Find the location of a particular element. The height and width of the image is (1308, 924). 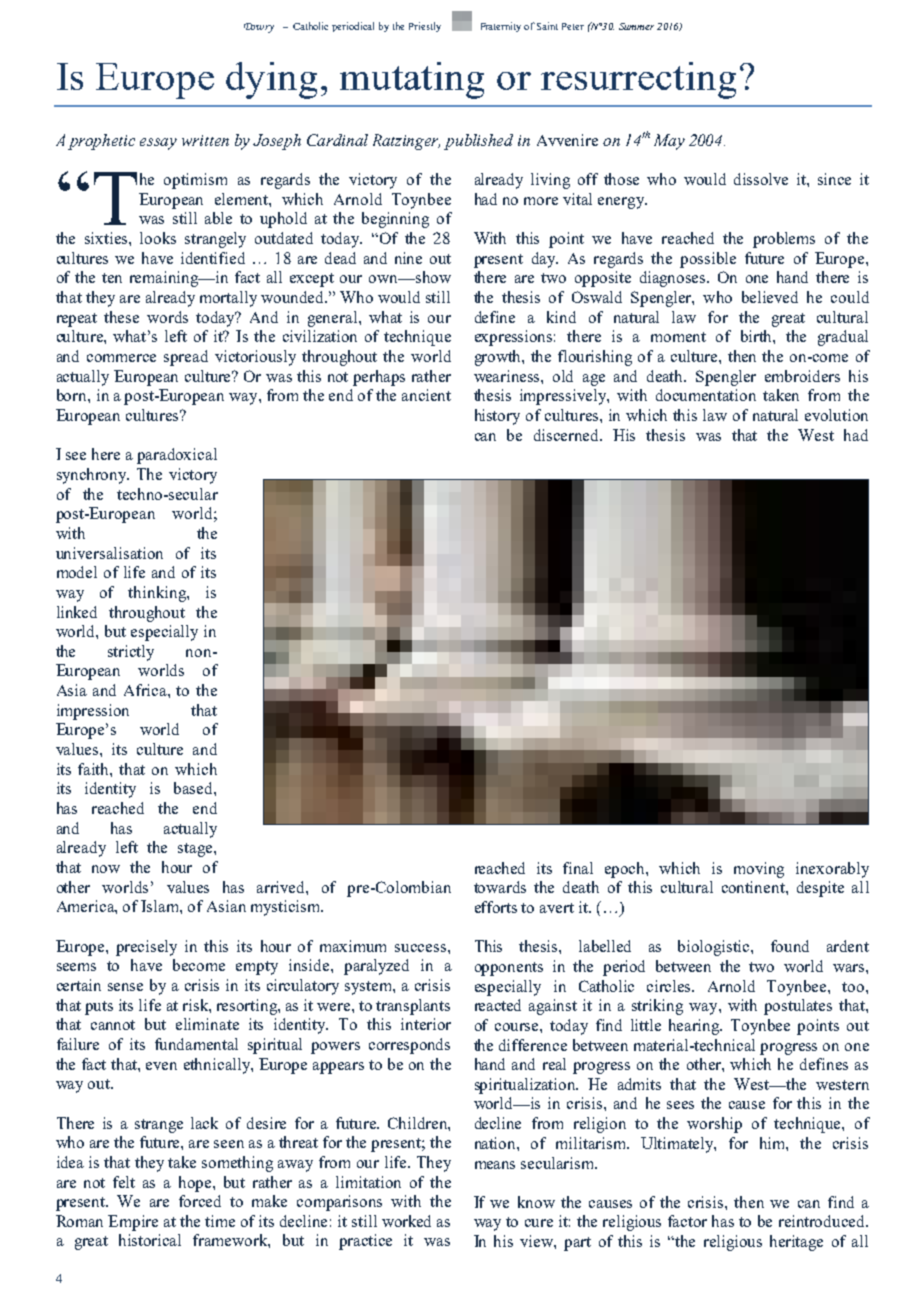

evolution is located at coordinates (836, 415).
